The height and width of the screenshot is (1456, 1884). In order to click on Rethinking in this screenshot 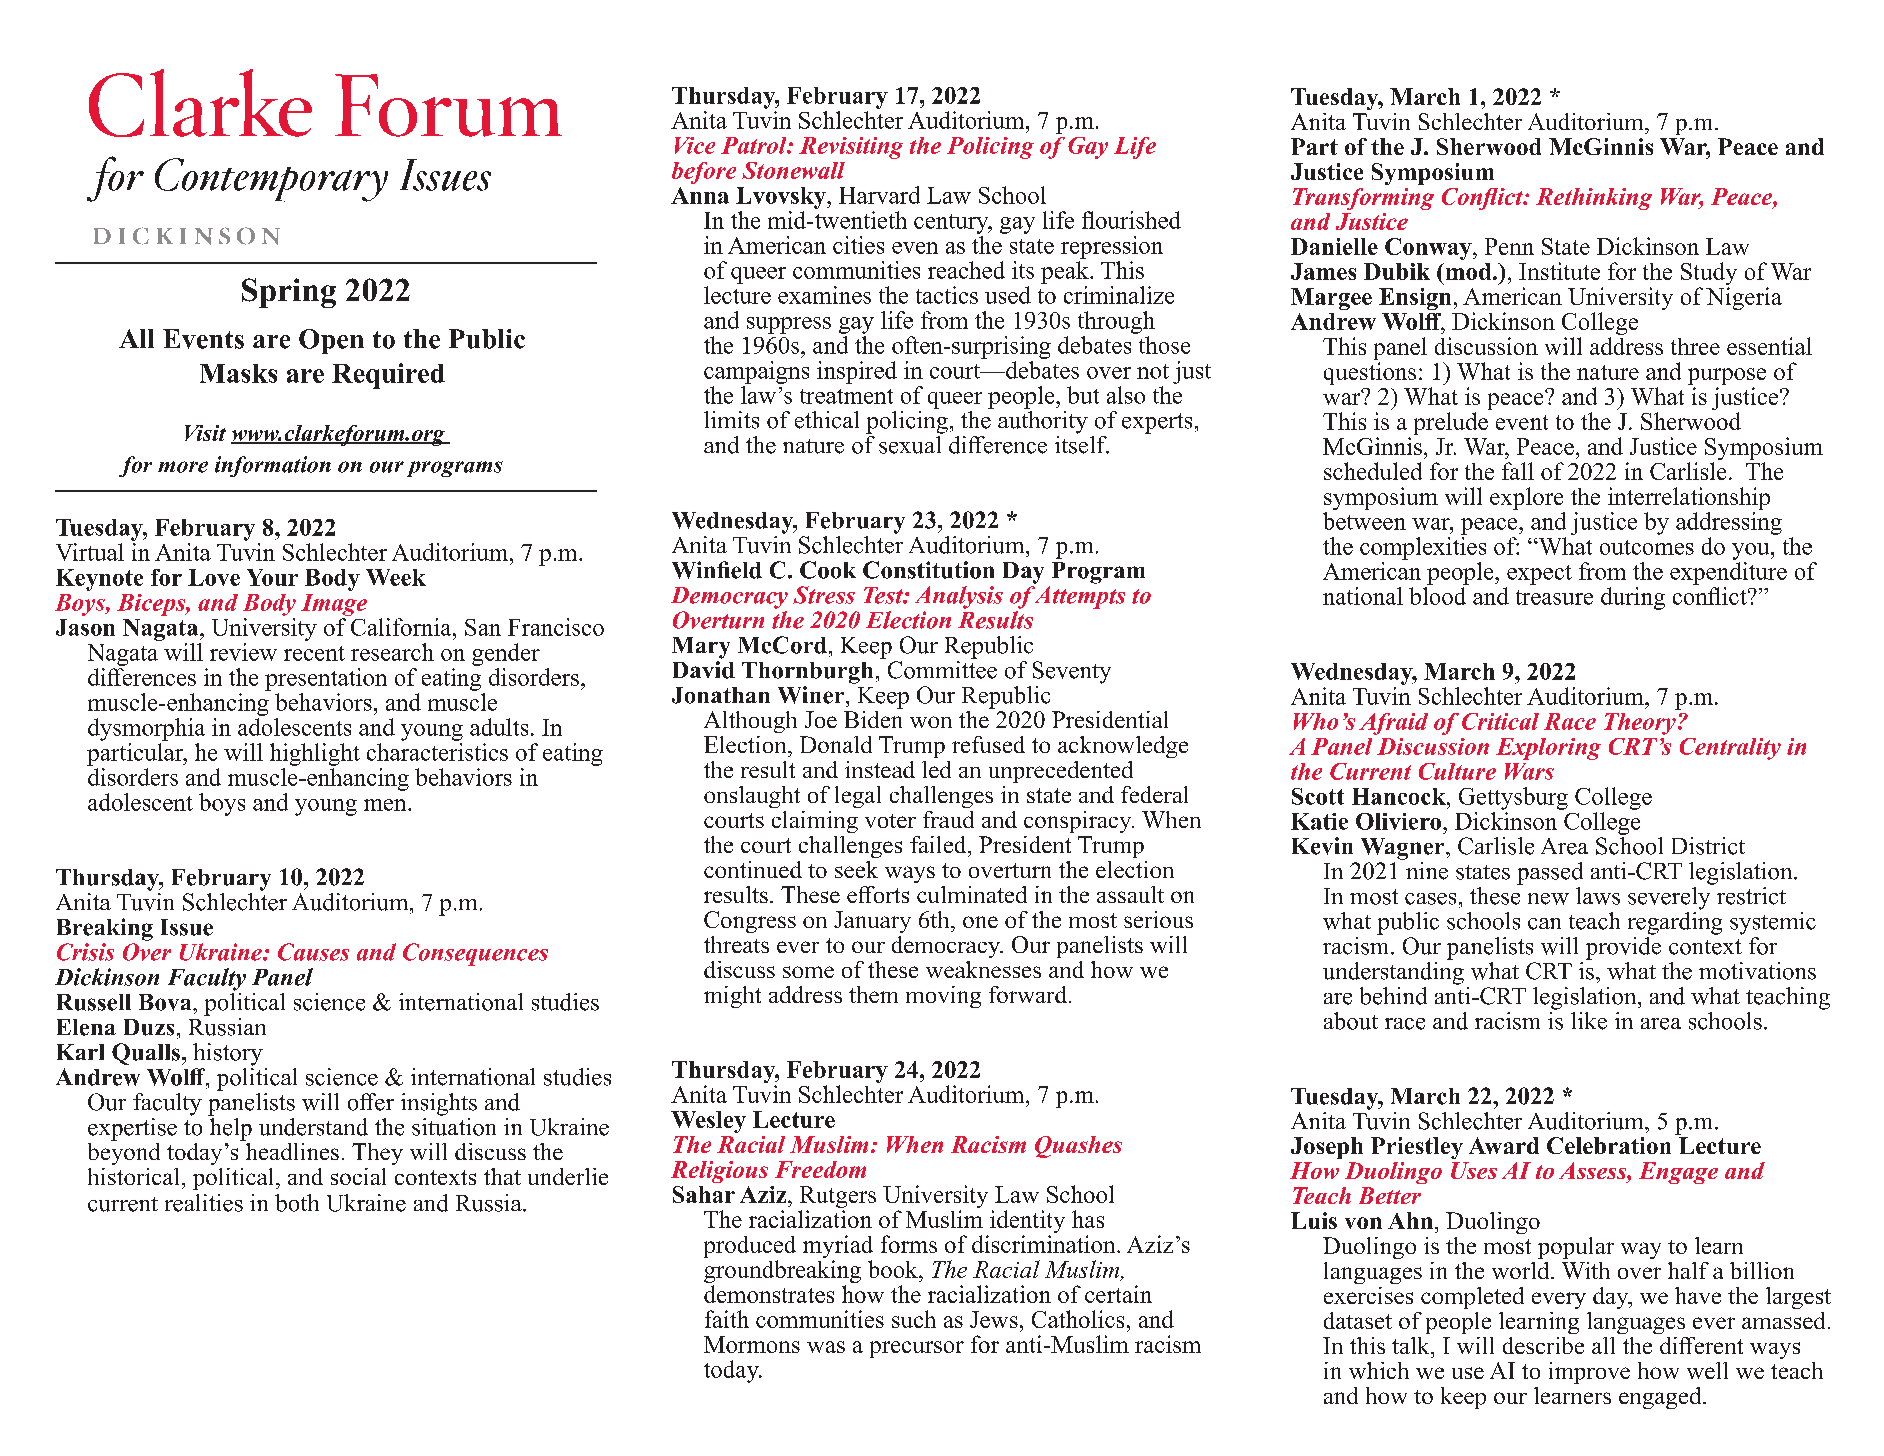, I will do `click(1594, 199)`.
